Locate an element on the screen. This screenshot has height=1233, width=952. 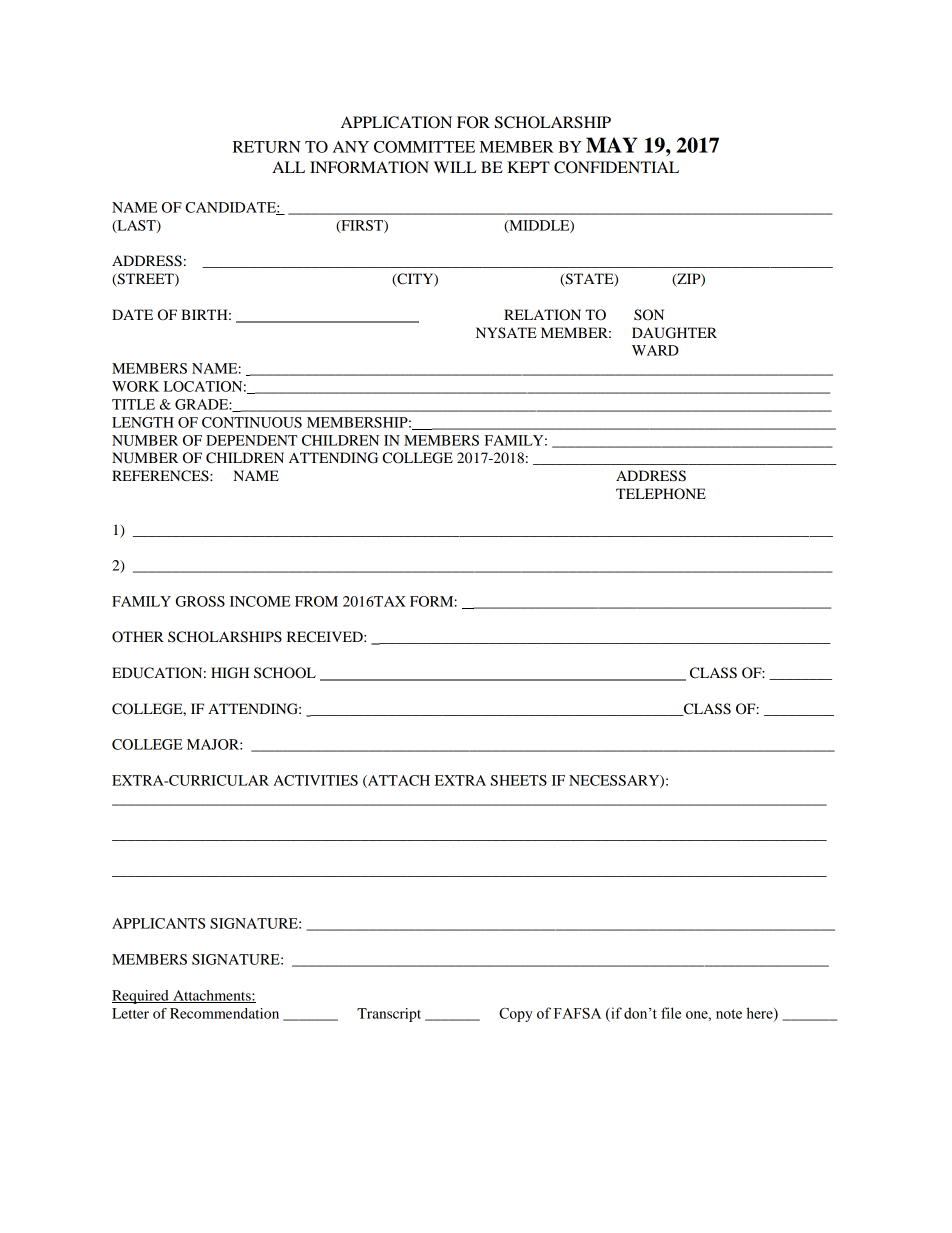
Transcript is located at coordinates (389, 1015).
